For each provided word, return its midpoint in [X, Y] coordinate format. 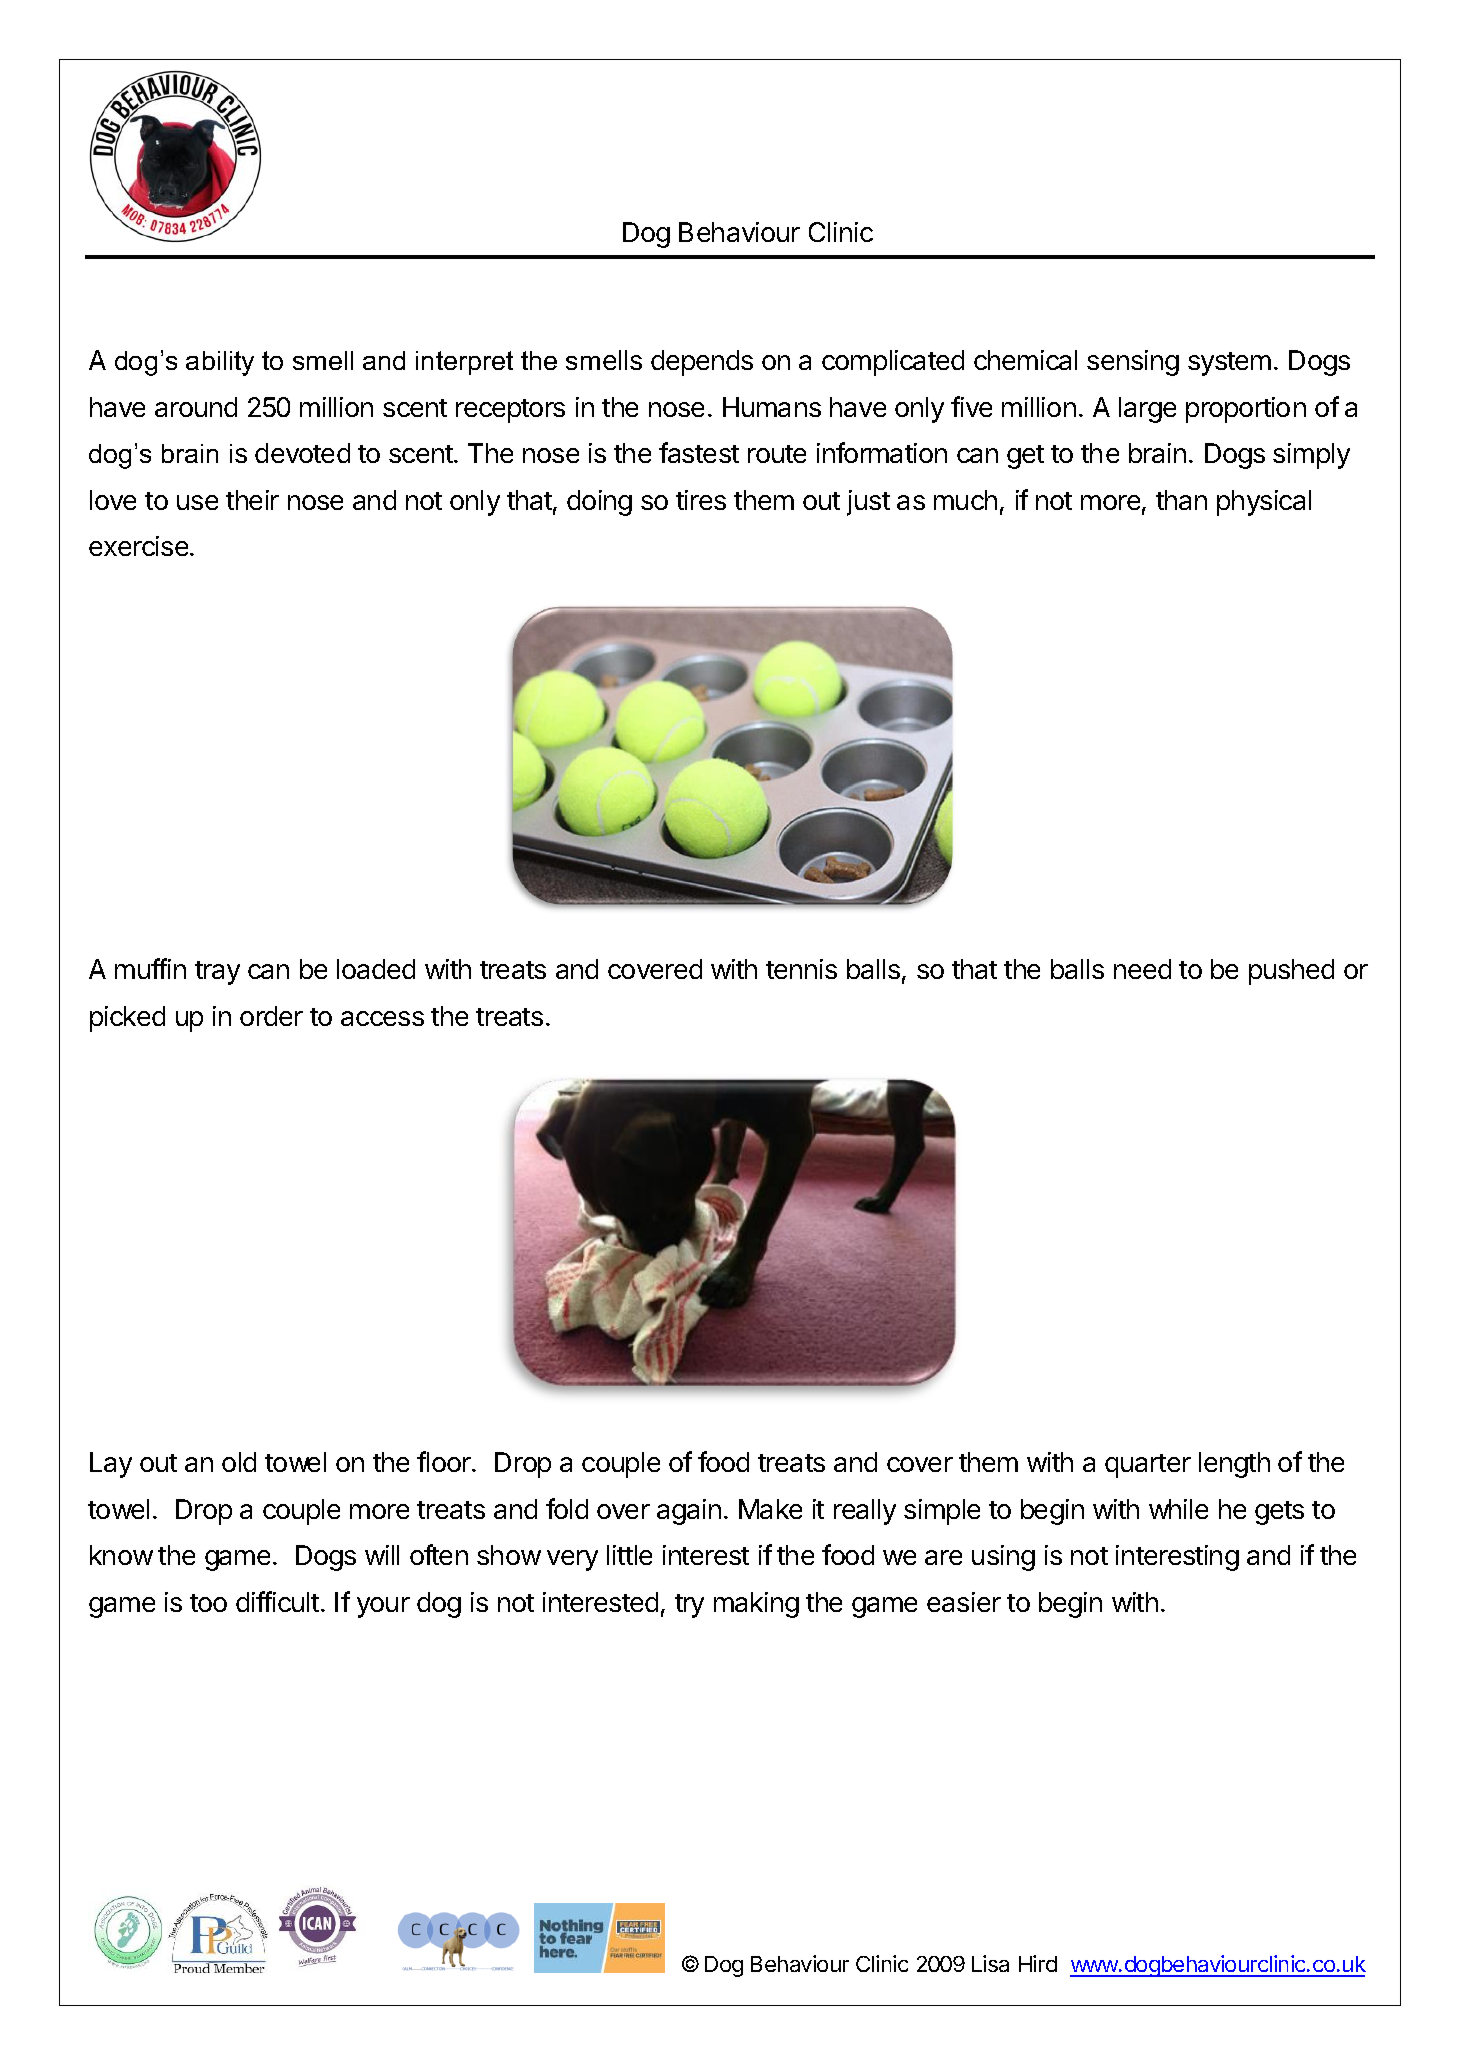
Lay [111, 1465]
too [208, 1603]
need [1142, 969]
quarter [1148, 1466]
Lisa [990, 1963]
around [196, 407]
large [1147, 410]
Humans [772, 407]
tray [217, 973]
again [689, 1512]
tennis [801, 969]
